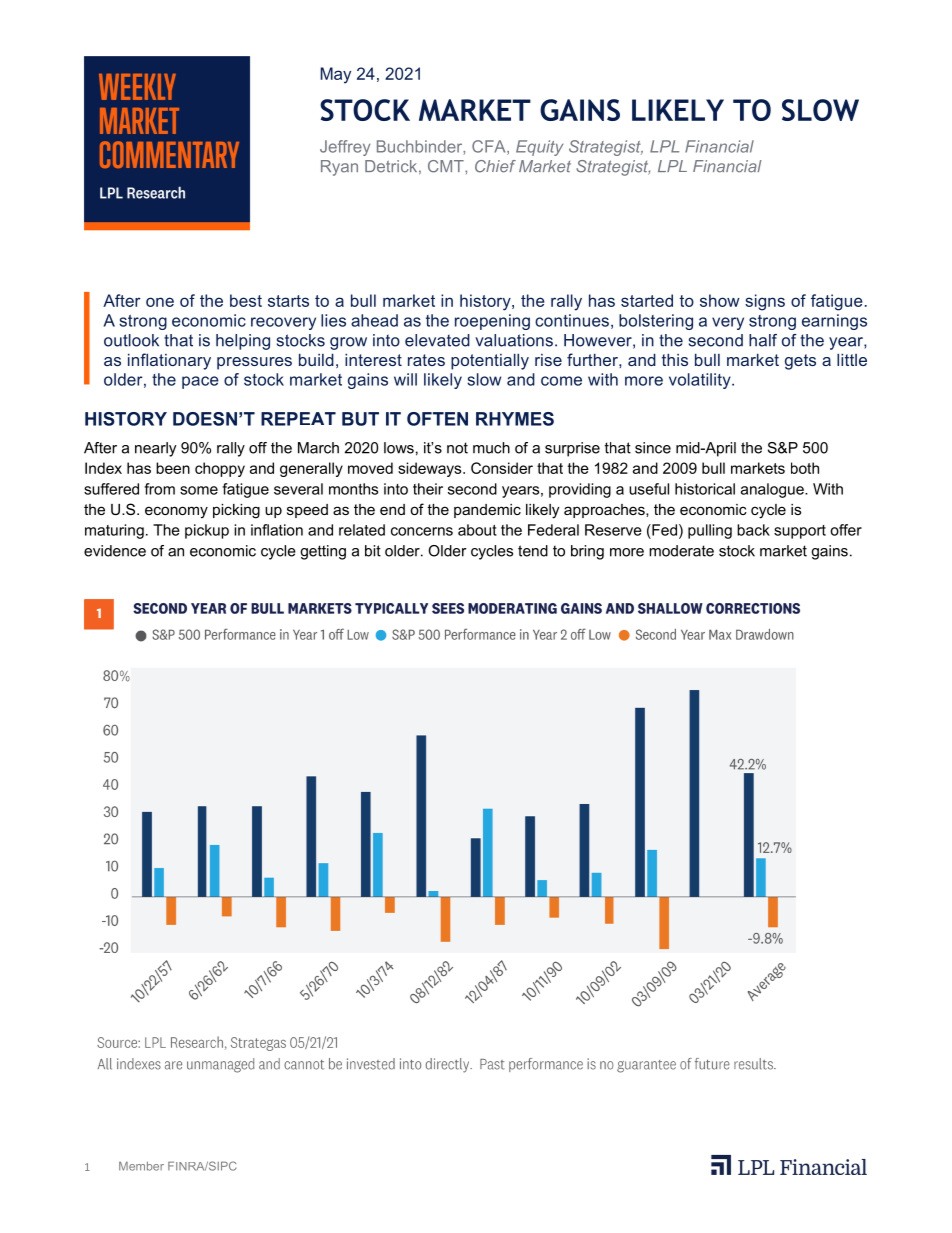  What do you see at coordinates (490, 361) in the document?
I see `potentially` at bounding box center [490, 361].
